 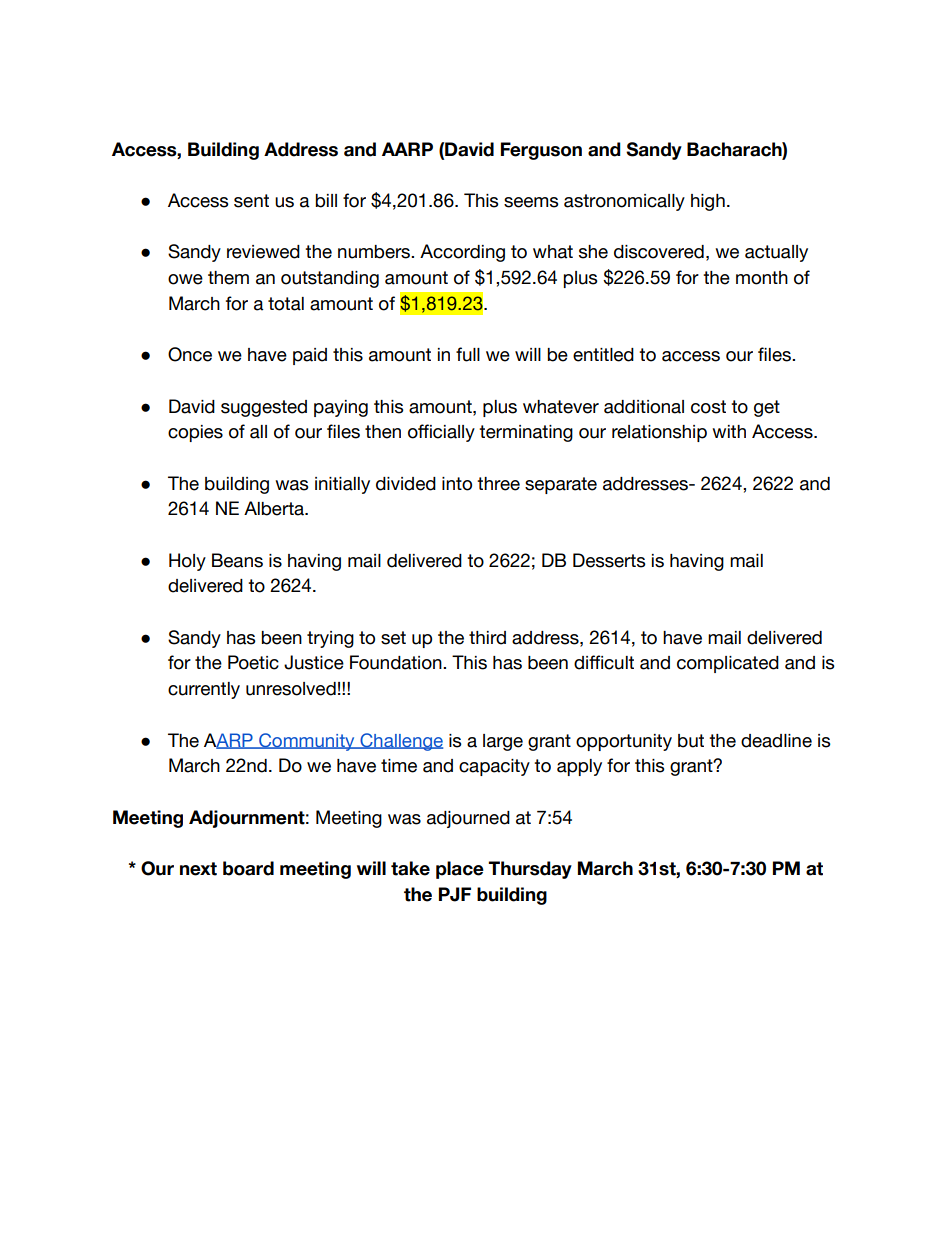 What do you see at coordinates (729, 431) in the document?
I see `with` at bounding box center [729, 431].
